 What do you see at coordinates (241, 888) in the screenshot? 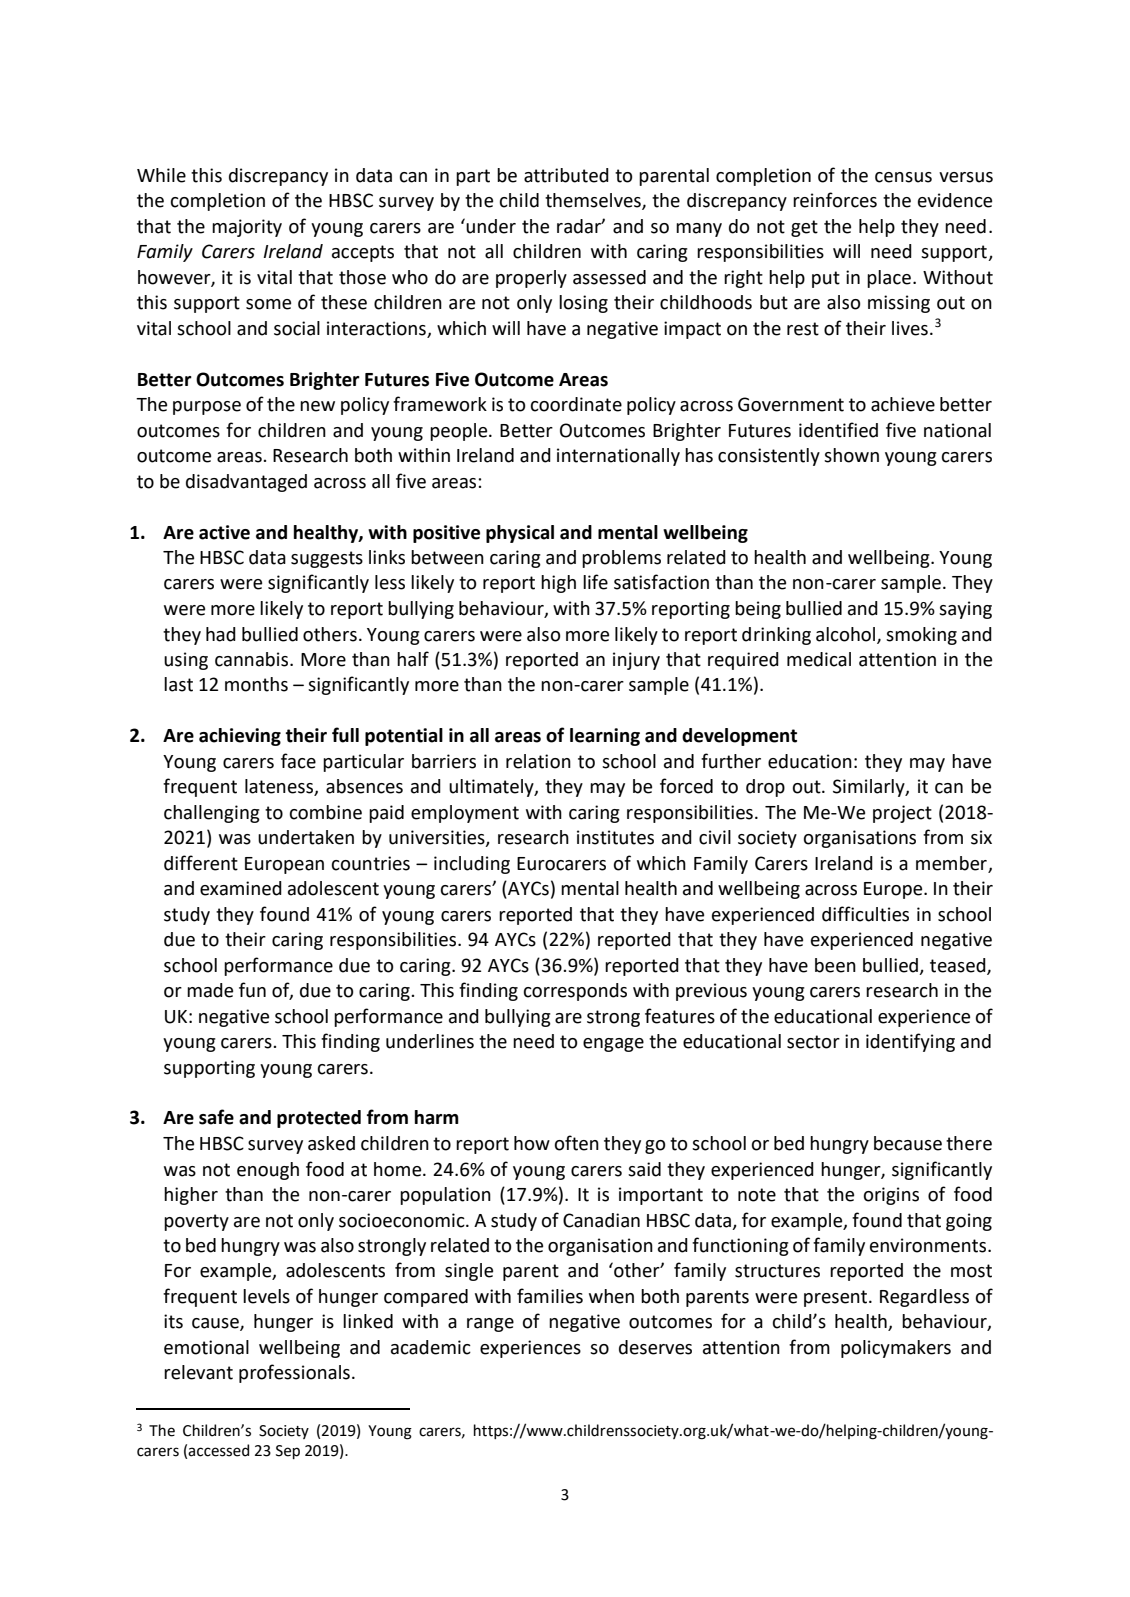
I see `examined` at bounding box center [241, 888].
